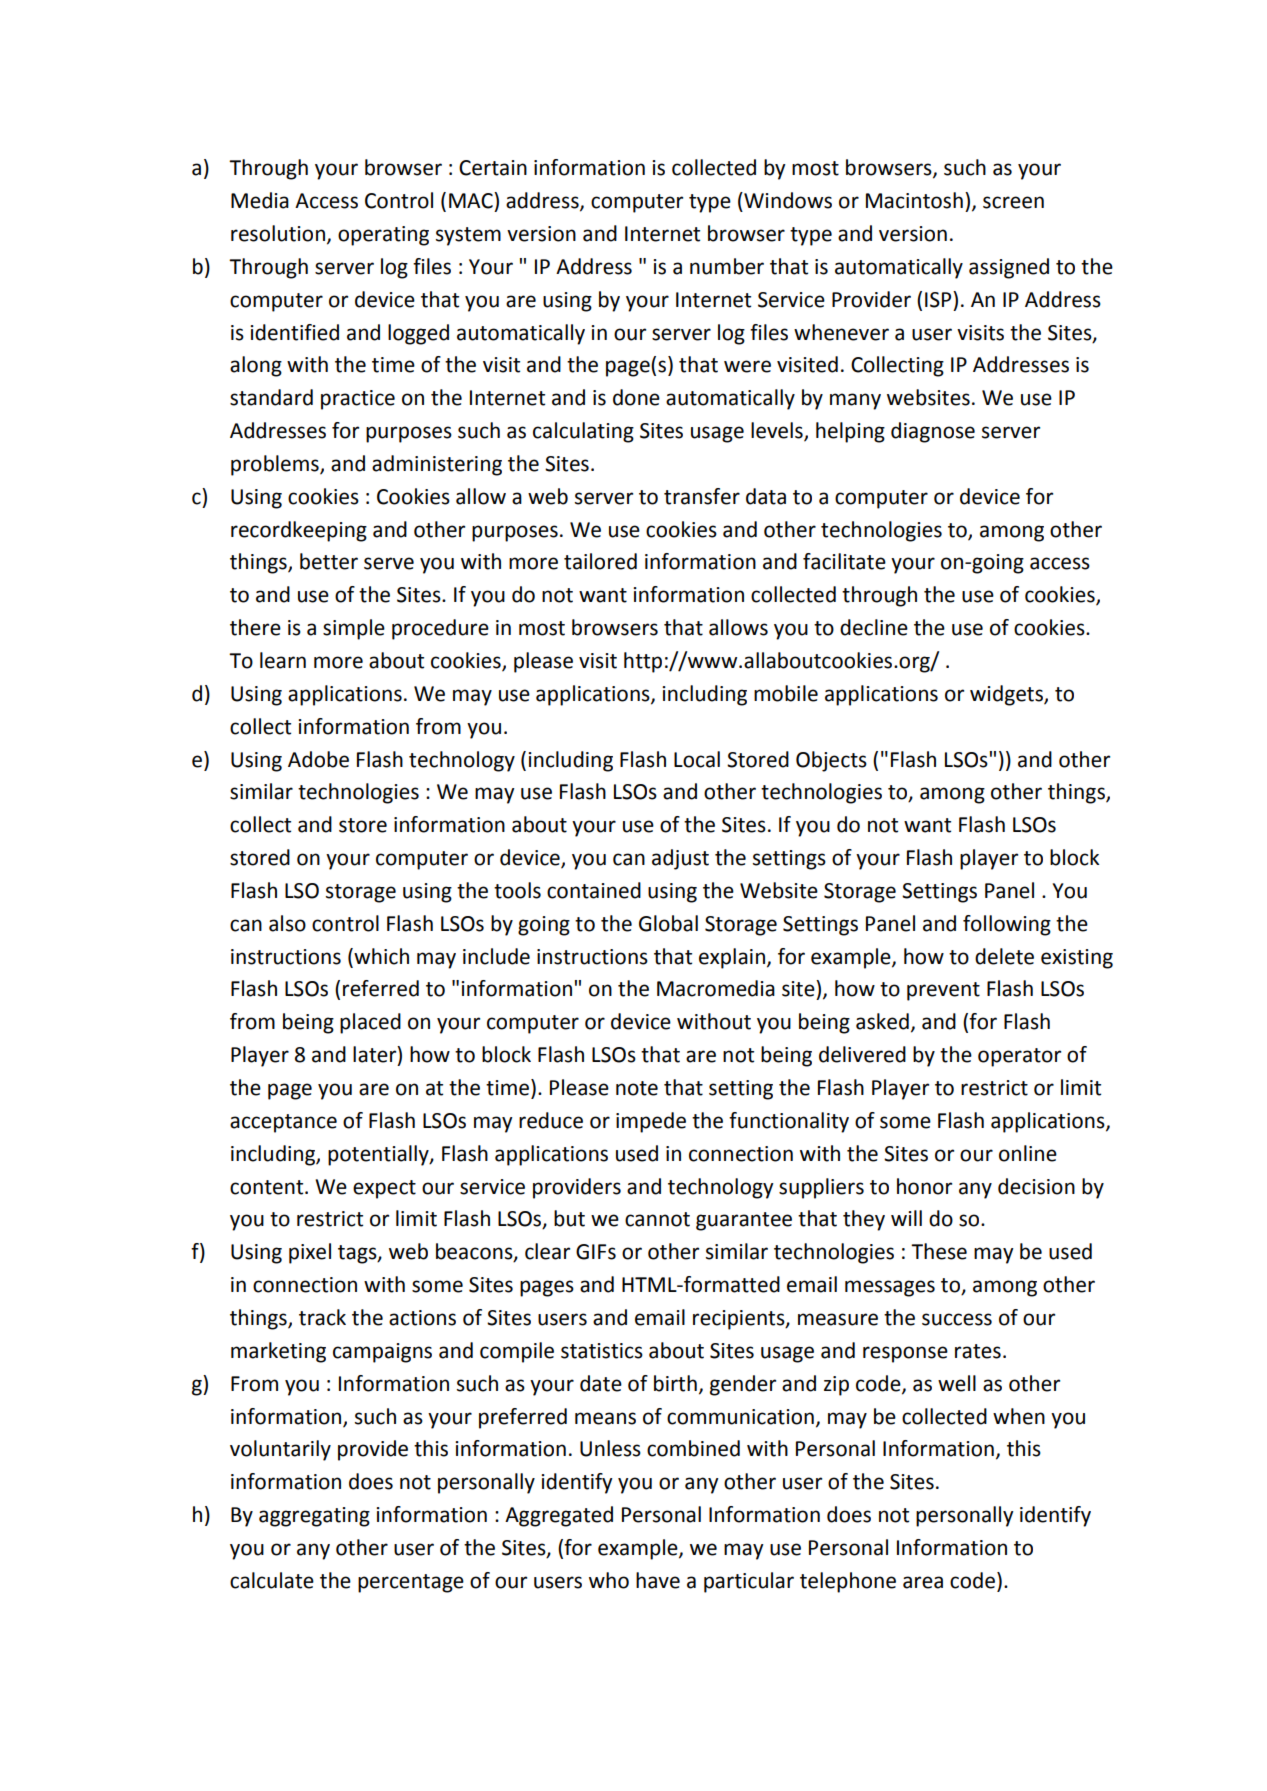 The image size is (1267, 1791). What do you see at coordinates (657, 1219) in the screenshot?
I see `cannot` at bounding box center [657, 1219].
